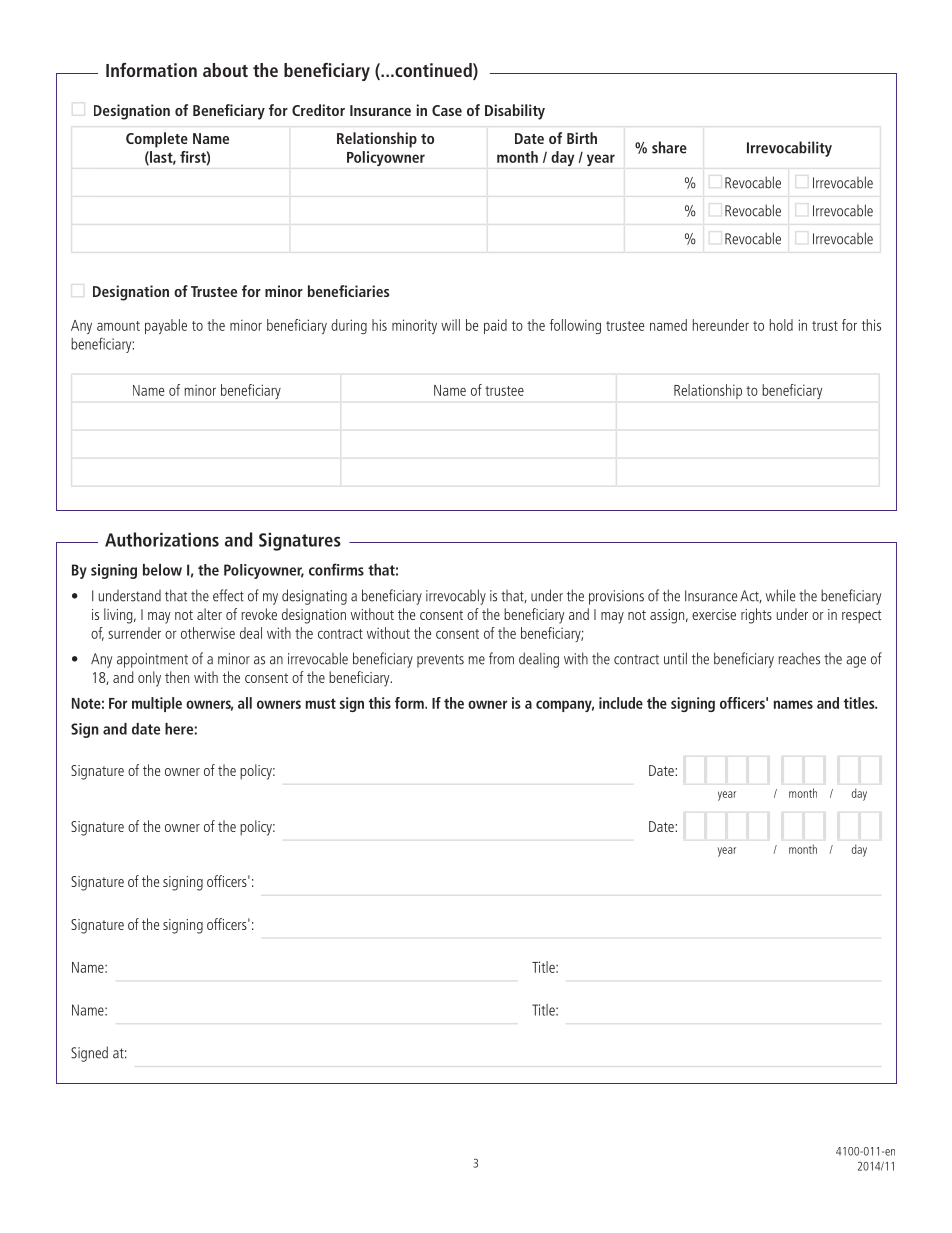 This document has width=952, height=1233. Describe the element at coordinates (177, 677) in the document. I see `then` at that location.
